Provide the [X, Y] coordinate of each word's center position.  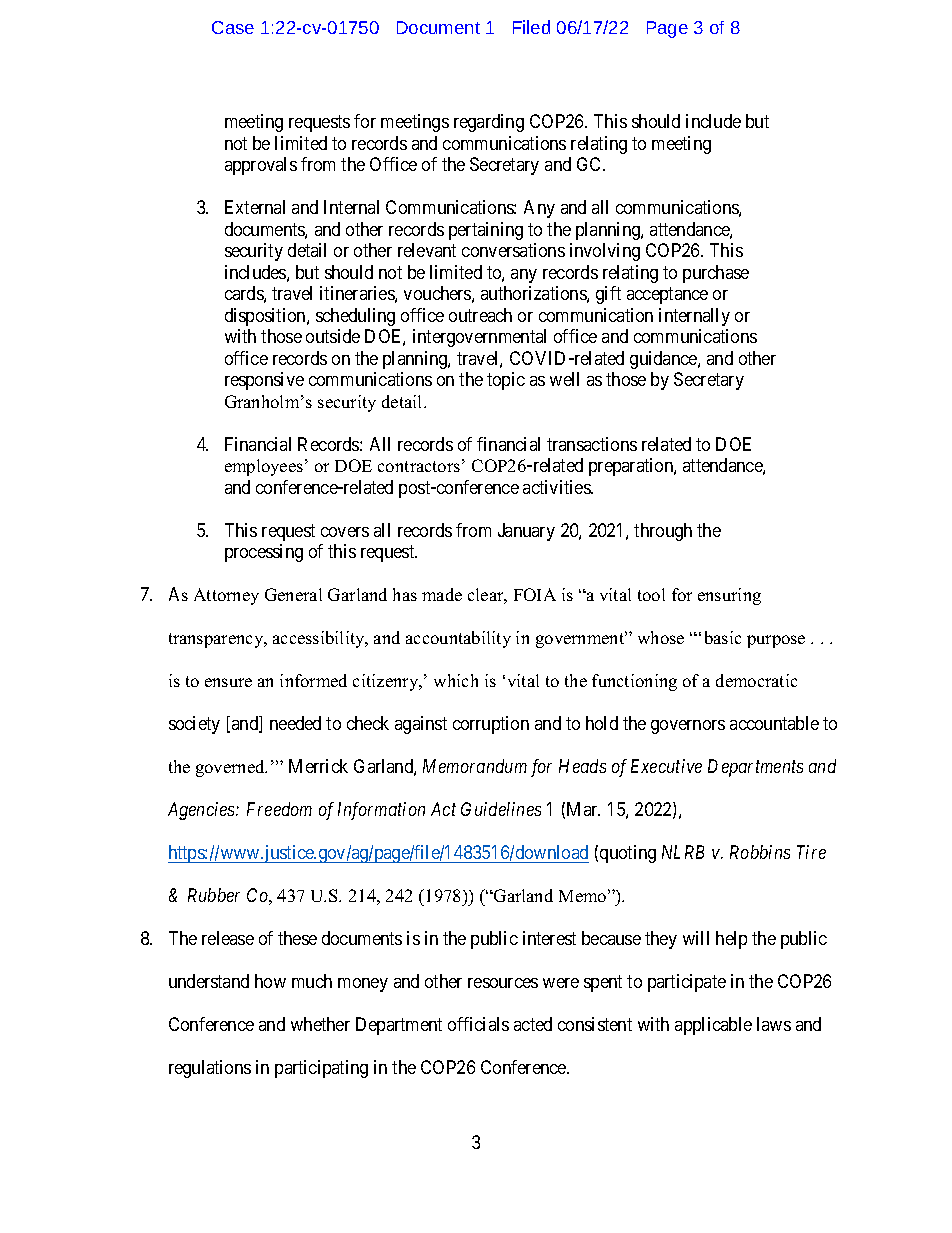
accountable [774, 723]
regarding [489, 123]
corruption [491, 725]
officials [478, 1024]
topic [506, 381]
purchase [716, 274]
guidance [664, 360]
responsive [264, 381]
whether [320, 1024]
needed [295, 723]
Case [233, 27]
